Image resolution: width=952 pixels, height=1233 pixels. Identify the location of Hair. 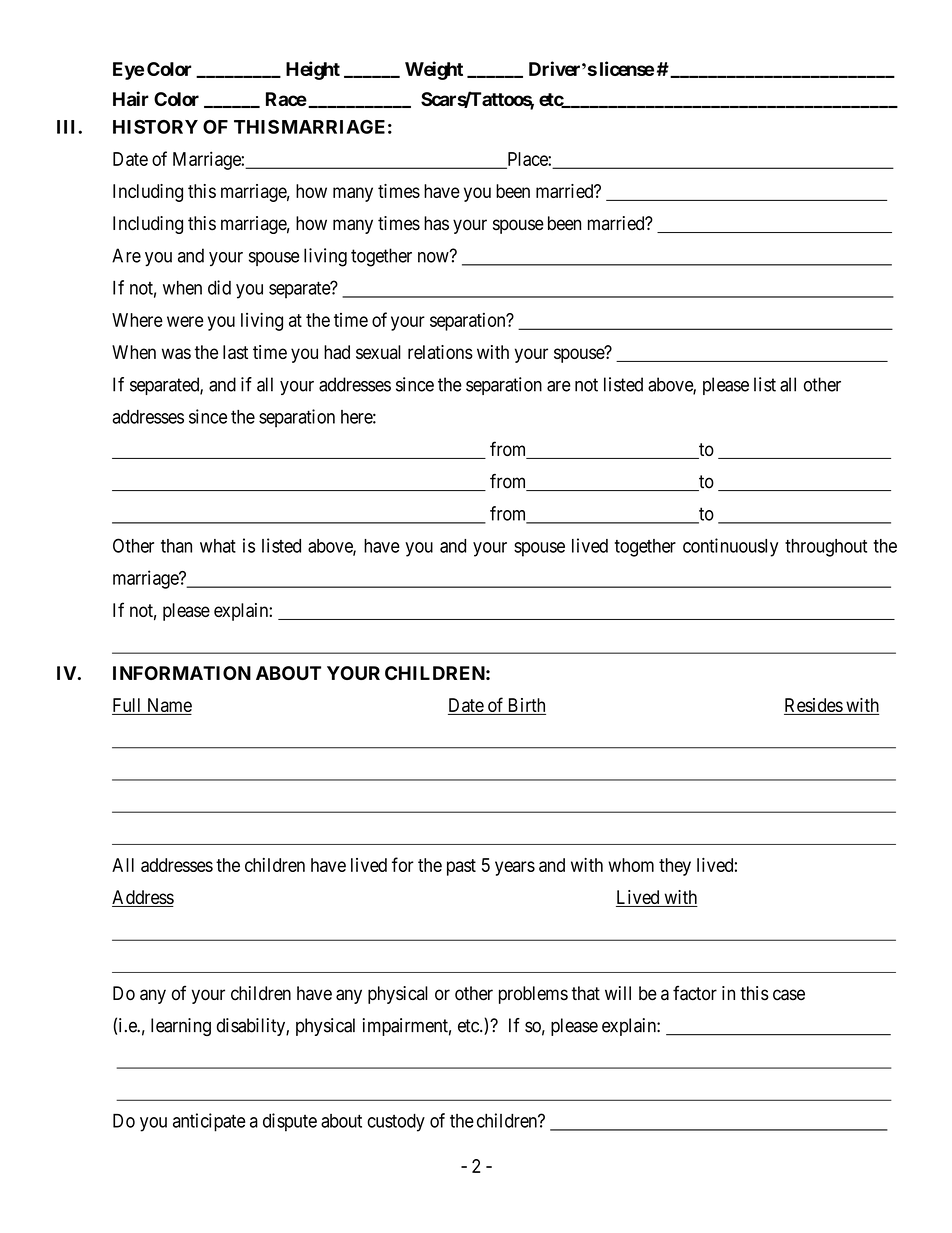
(131, 98).
